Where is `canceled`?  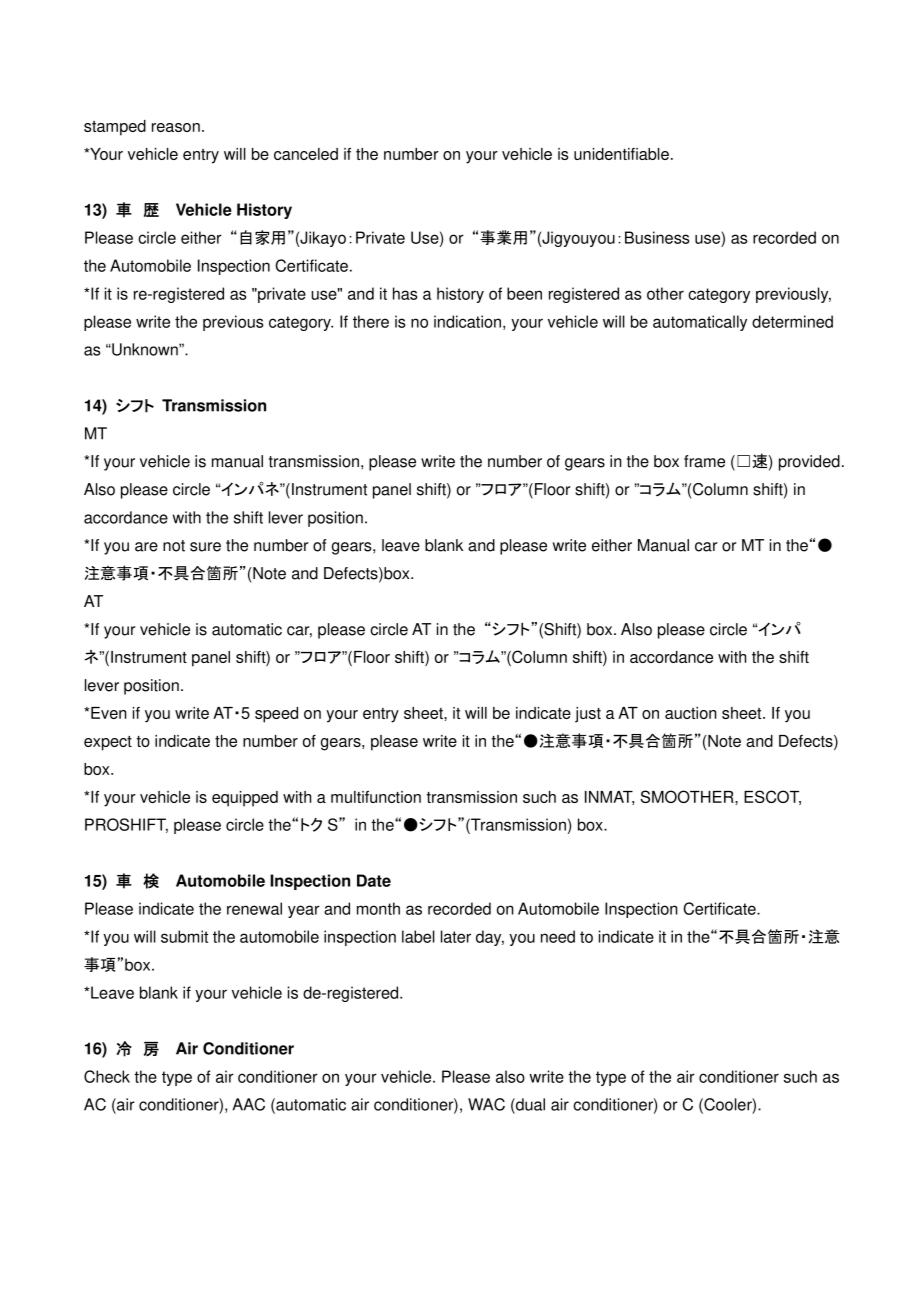 canceled is located at coordinates (306, 154).
